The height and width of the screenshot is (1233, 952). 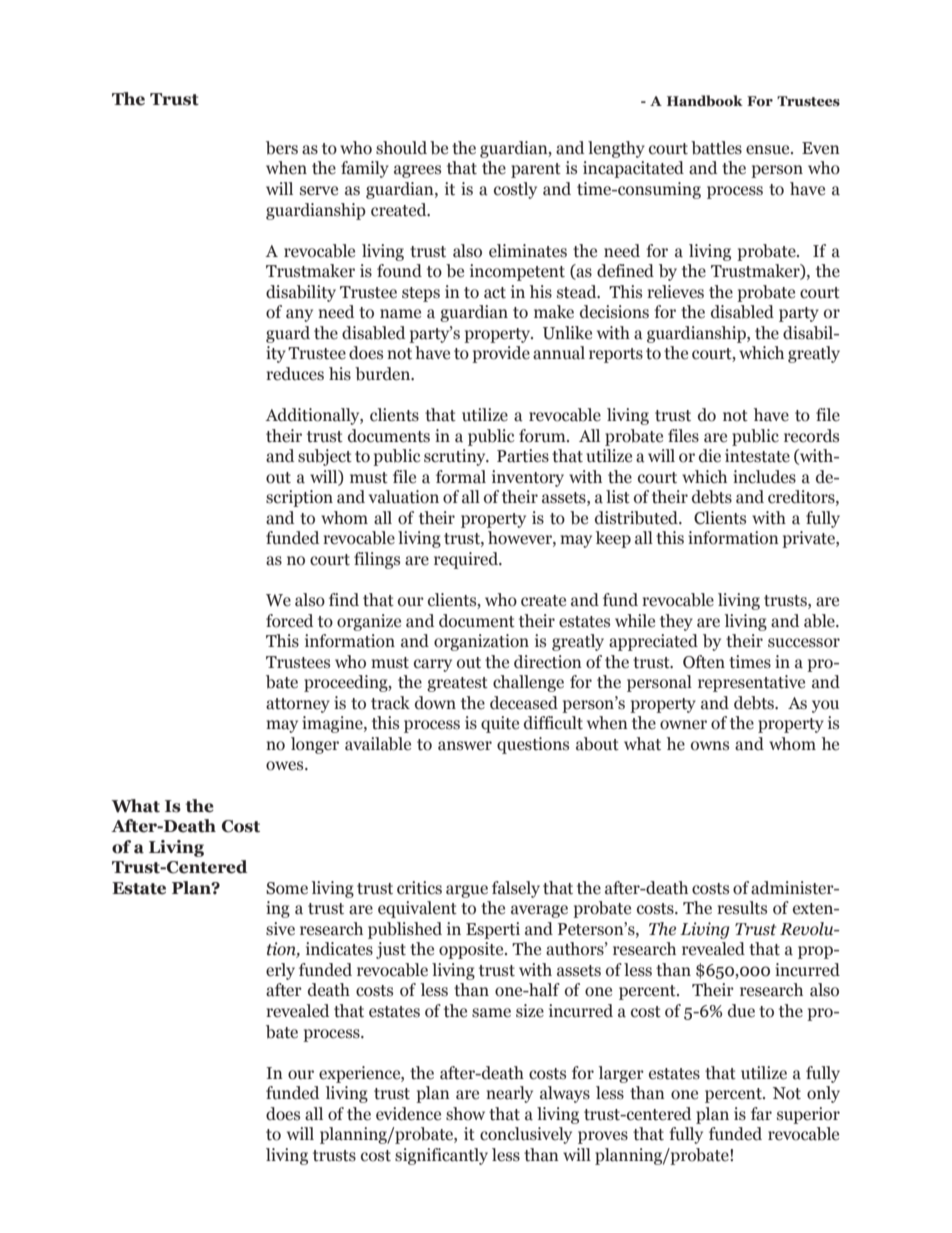 I want to click on includes, so click(x=764, y=477).
